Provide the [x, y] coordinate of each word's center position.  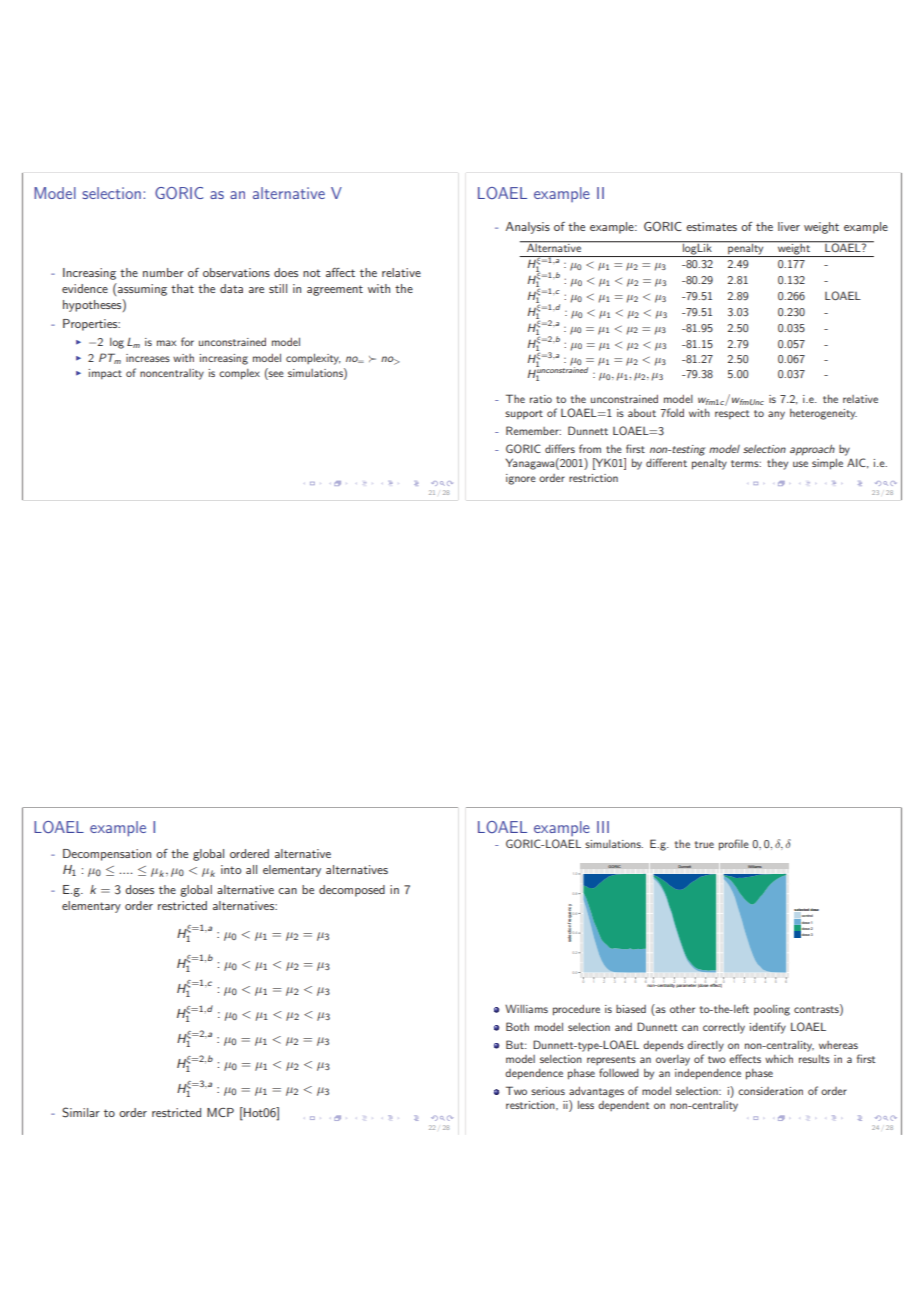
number [163, 272]
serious [548, 1091]
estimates [711, 226]
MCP [220, 1112]
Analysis [527, 228]
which [779, 1059]
